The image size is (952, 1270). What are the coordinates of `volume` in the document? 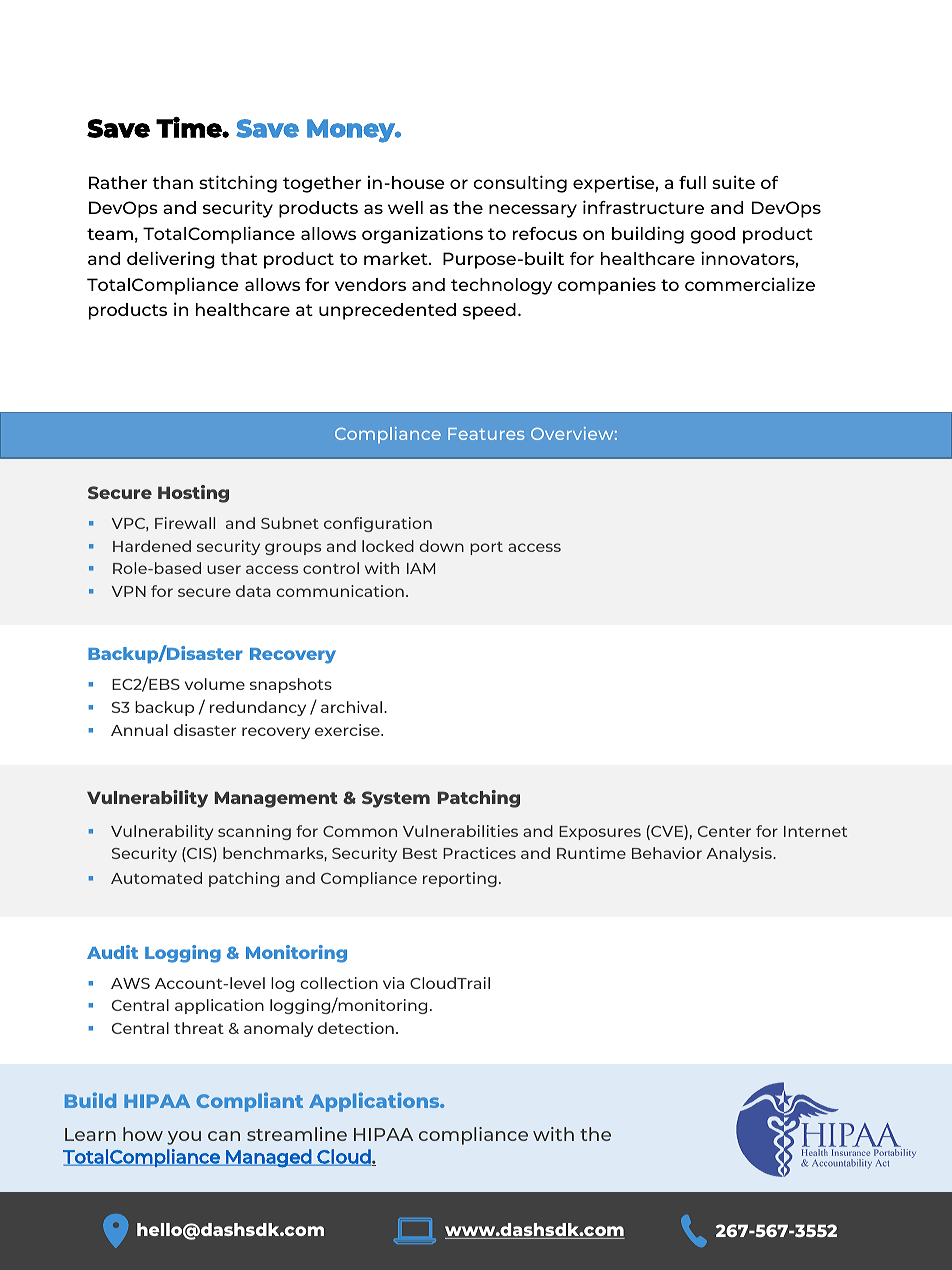 It's located at (215, 684).
